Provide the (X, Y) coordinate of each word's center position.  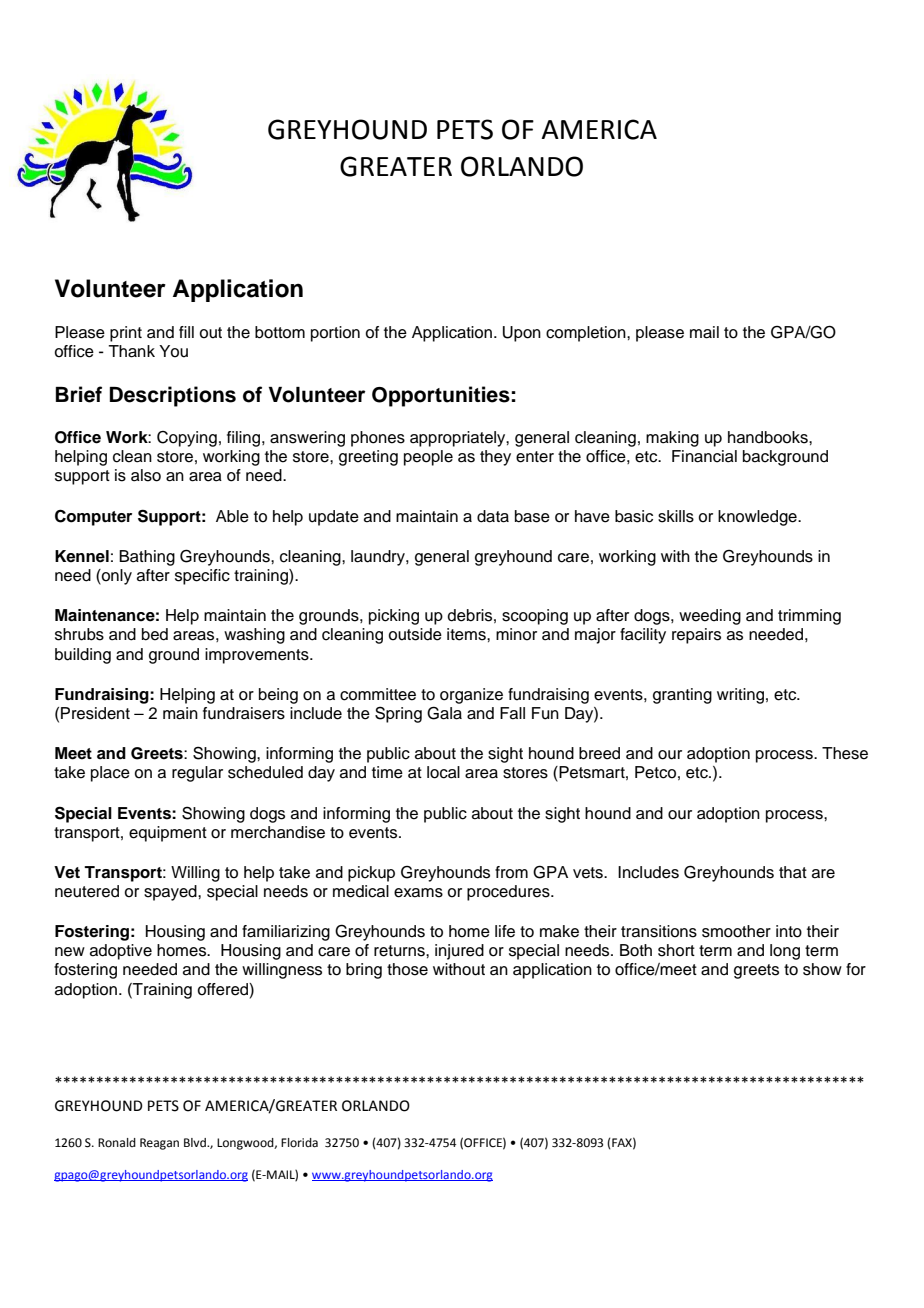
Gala (444, 713)
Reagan (159, 1144)
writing (740, 696)
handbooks (769, 437)
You (173, 351)
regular (197, 774)
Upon (522, 334)
